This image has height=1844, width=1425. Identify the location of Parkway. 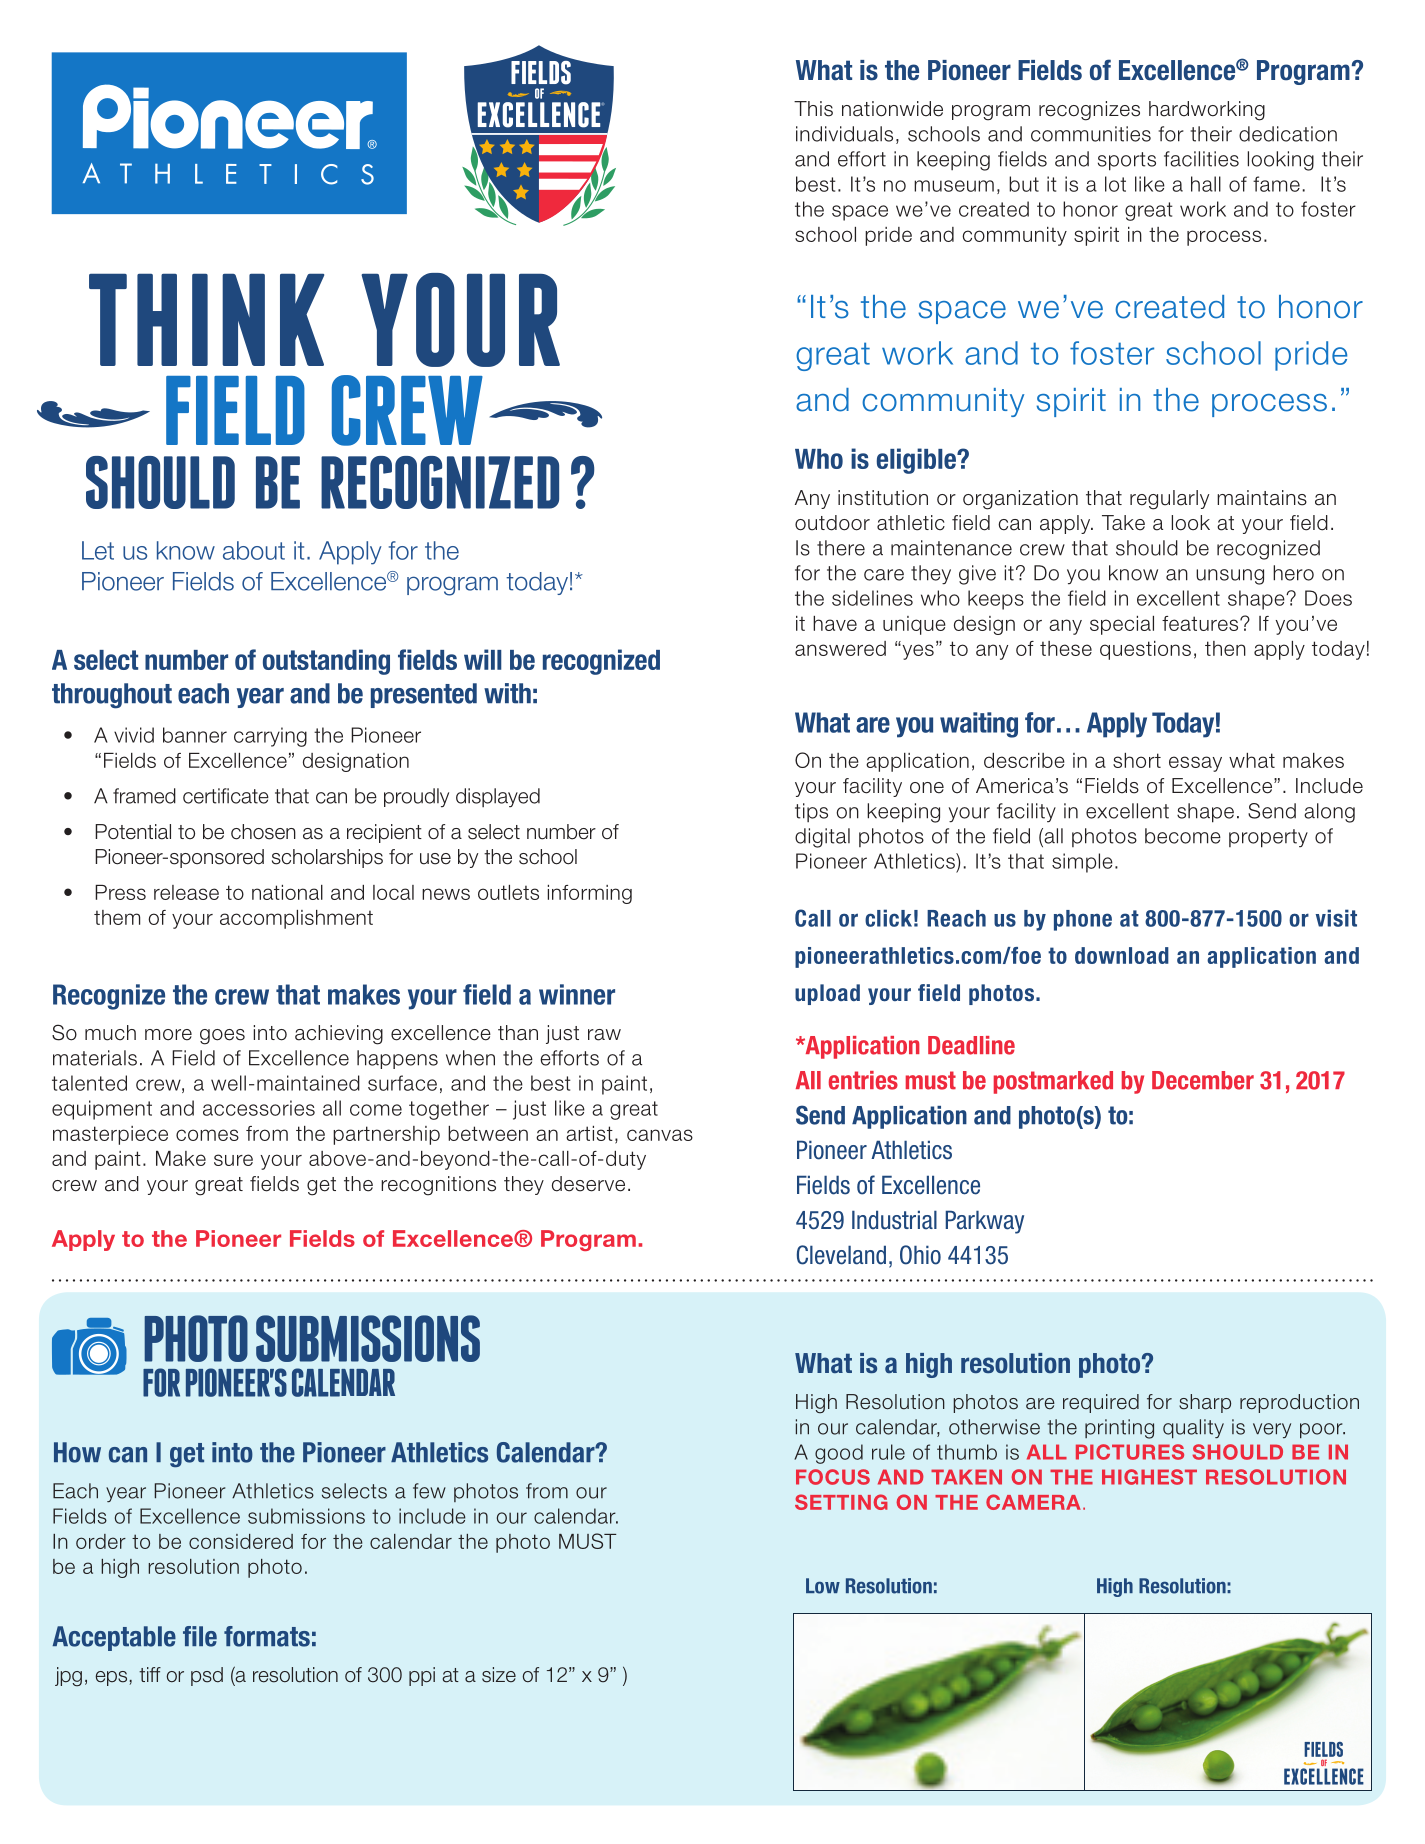
(985, 1222).
